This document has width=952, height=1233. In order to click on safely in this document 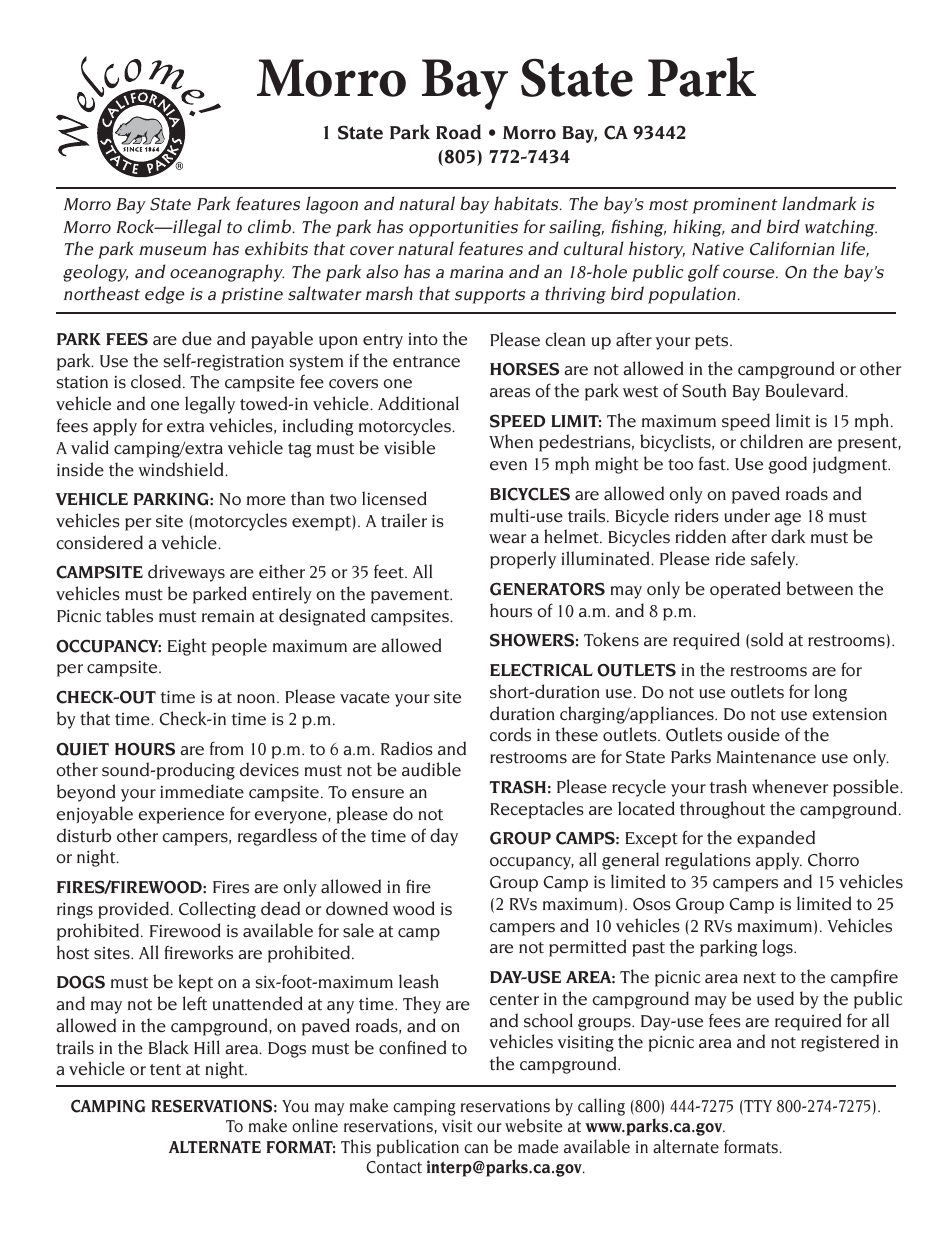, I will do `click(774, 560)`.
